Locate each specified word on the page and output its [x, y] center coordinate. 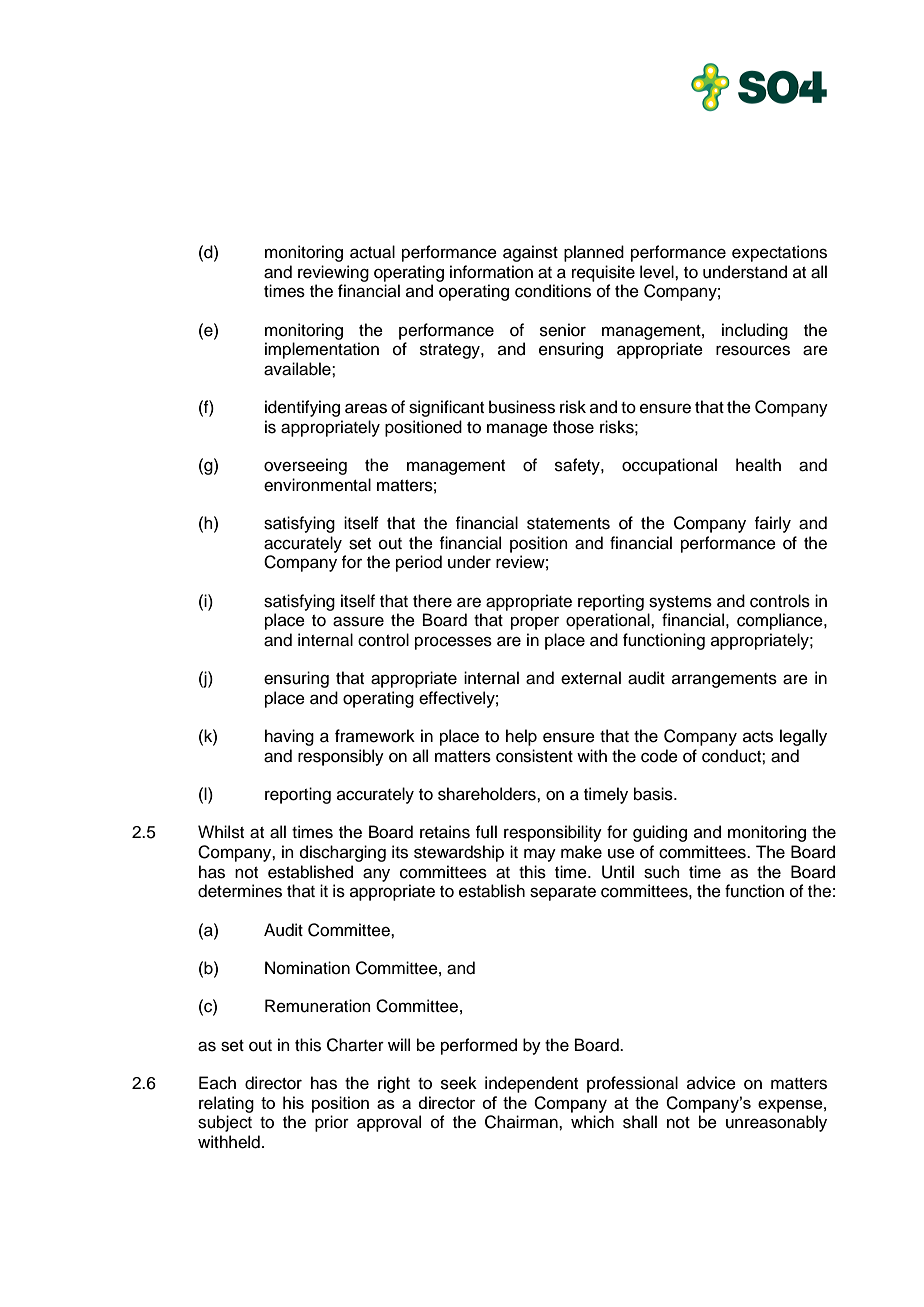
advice [711, 1083]
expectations [779, 253]
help [521, 737]
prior [332, 1123]
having [289, 737]
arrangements [724, 680]
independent [531, 1084]
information [491, 272]
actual [372, 252]
